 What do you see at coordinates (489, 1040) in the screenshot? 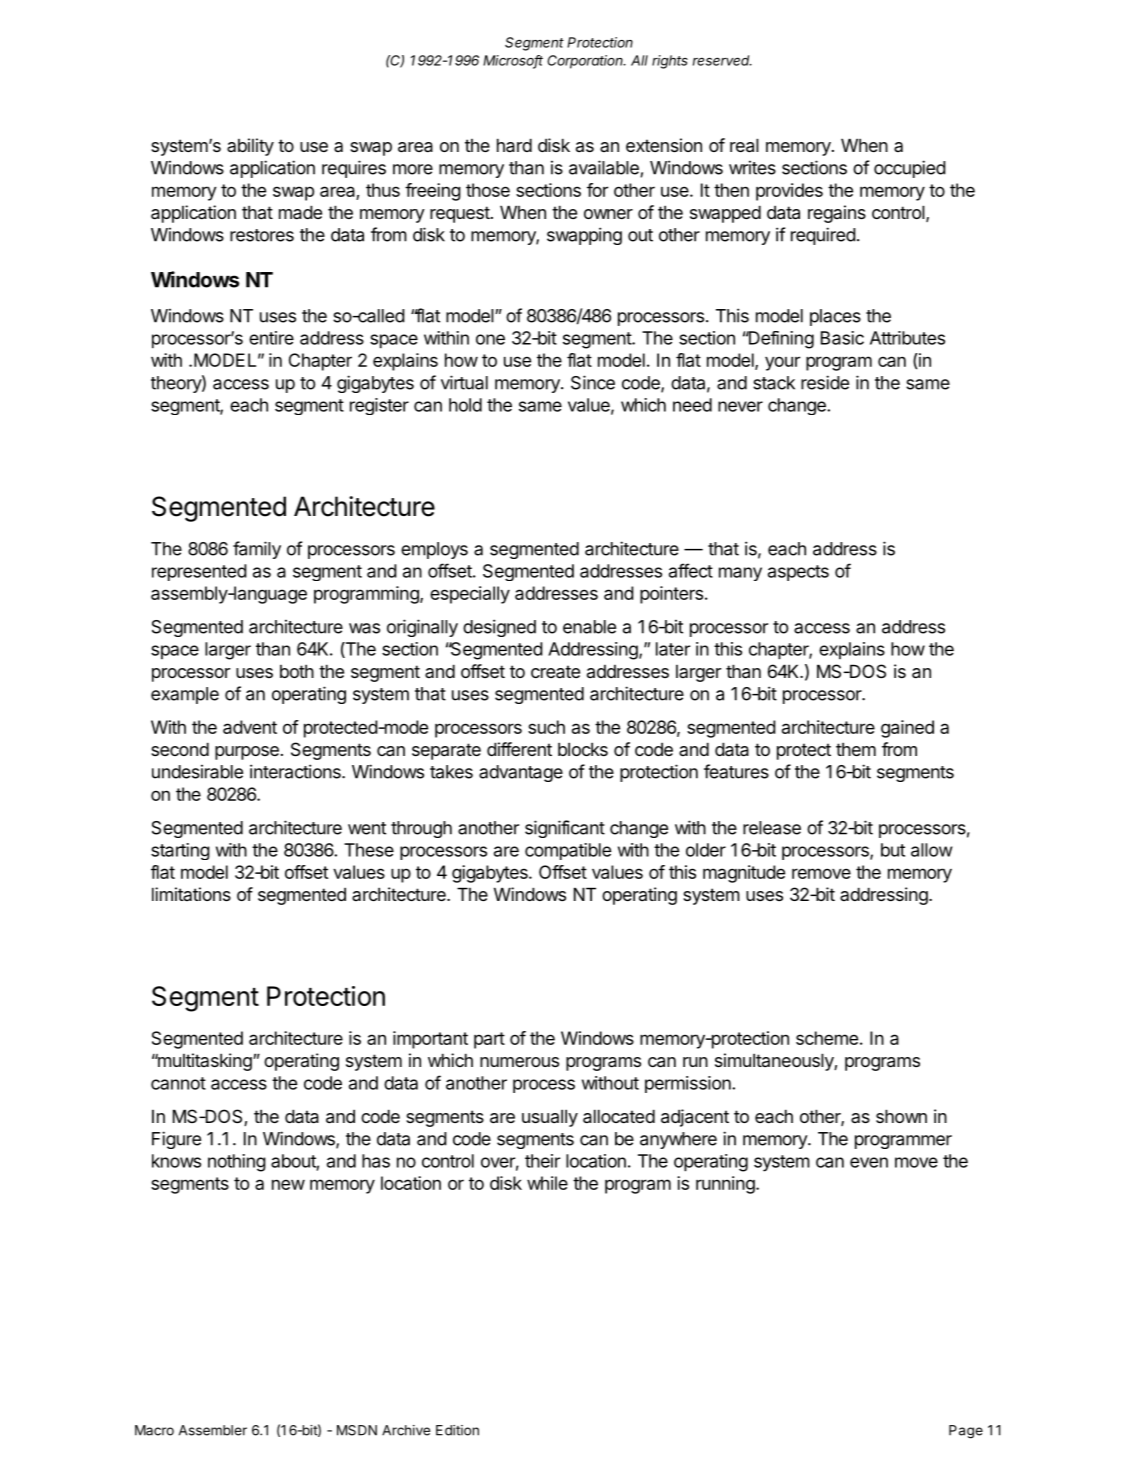
I see `part` at bounding box center [489, 1040].
